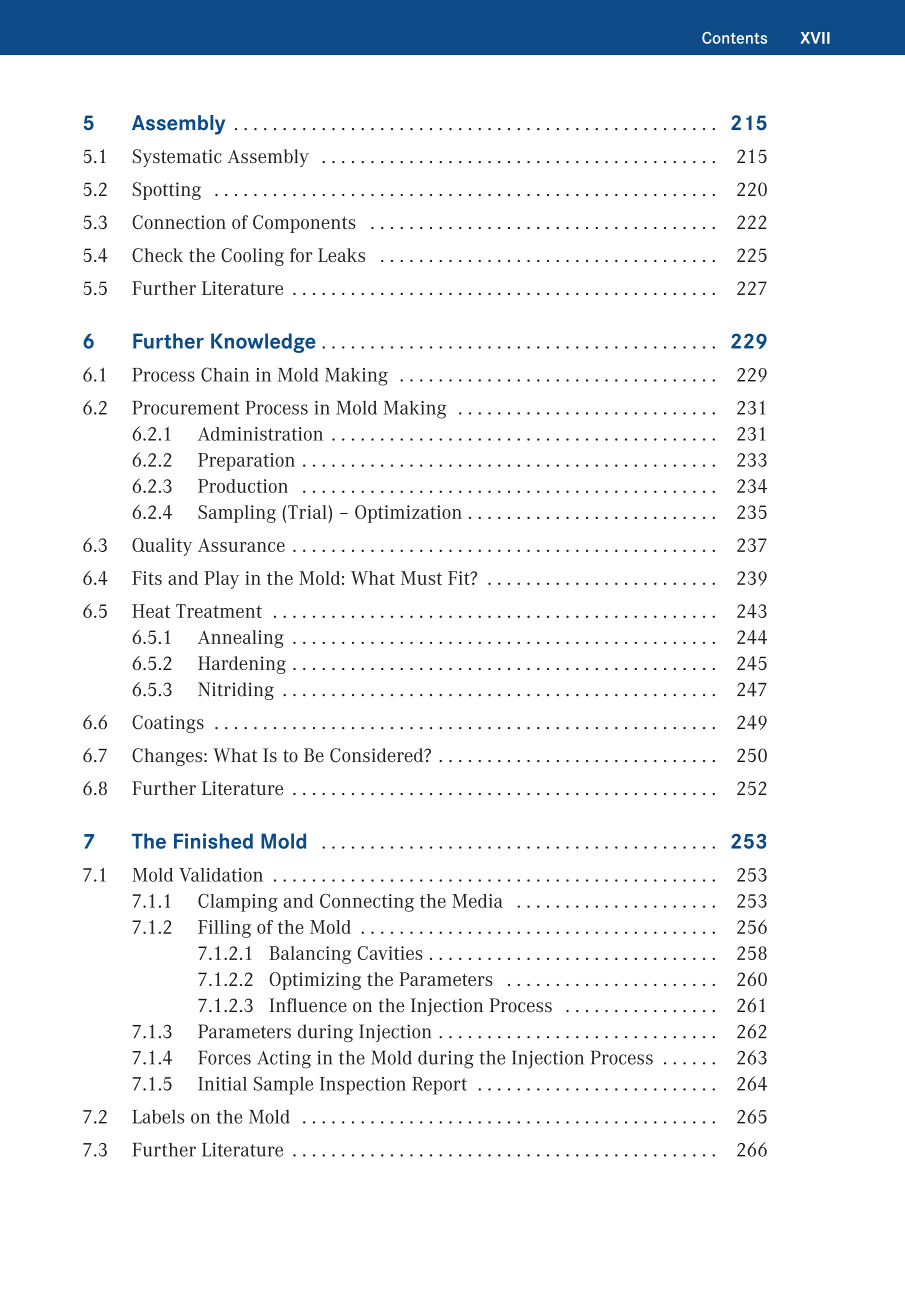 Image resolution: width=905 pixels, height=1316 pixels. I want to click on Procurement, so click(186, 408).
